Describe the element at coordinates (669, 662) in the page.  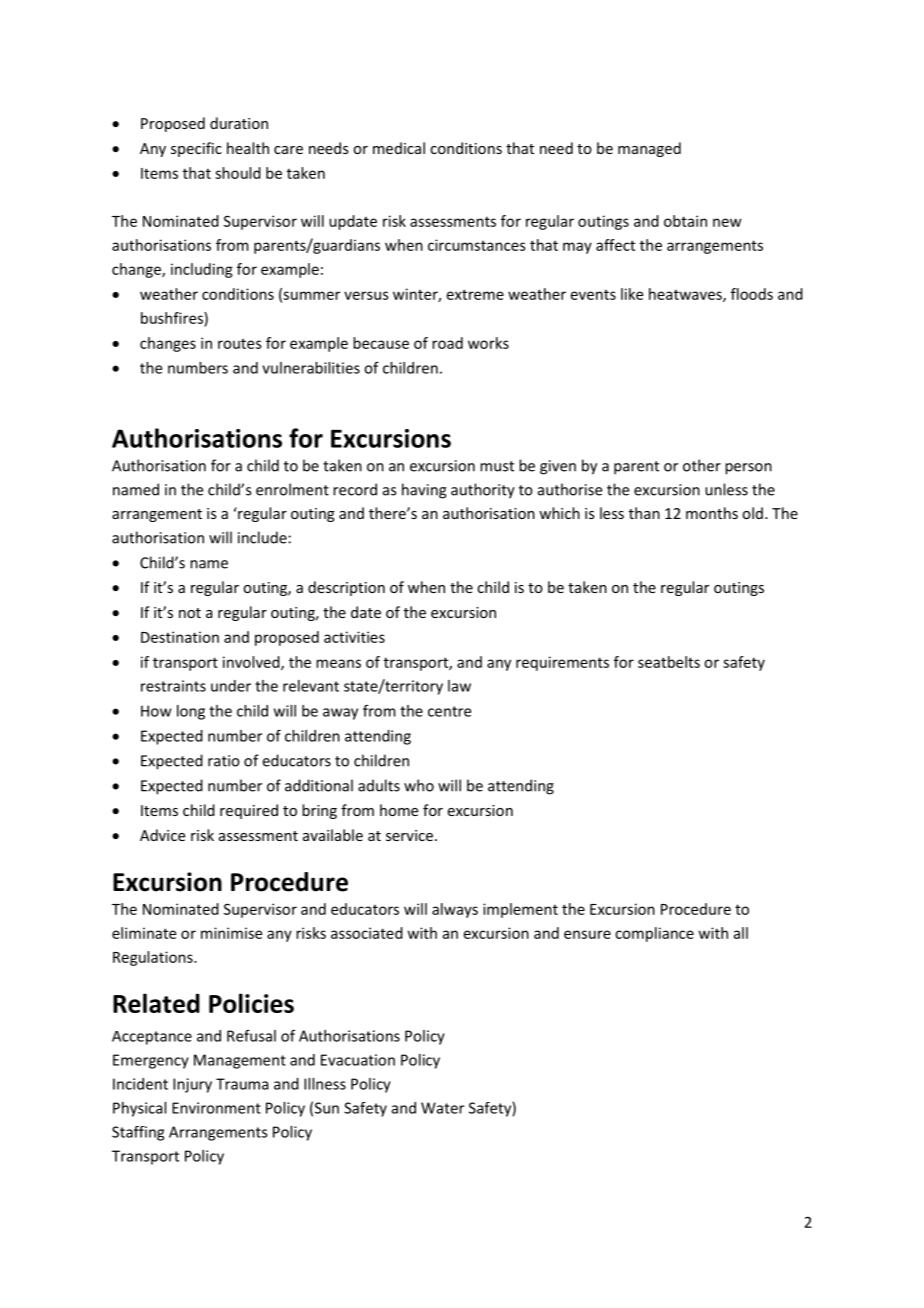
I see `seatbelts` at that location.
